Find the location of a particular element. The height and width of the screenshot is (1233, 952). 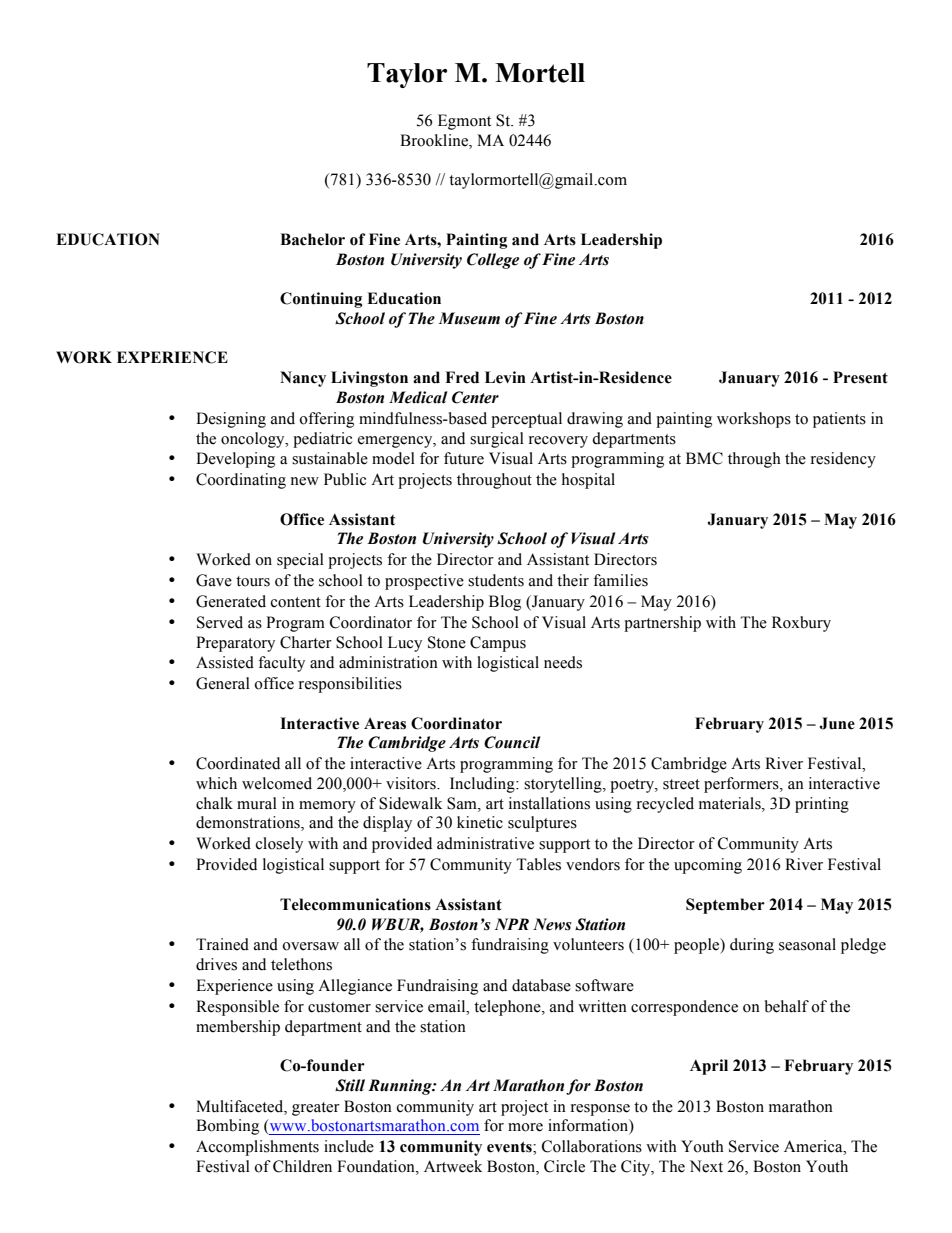

Accomplishments is located at coordinates (257, 1148).
